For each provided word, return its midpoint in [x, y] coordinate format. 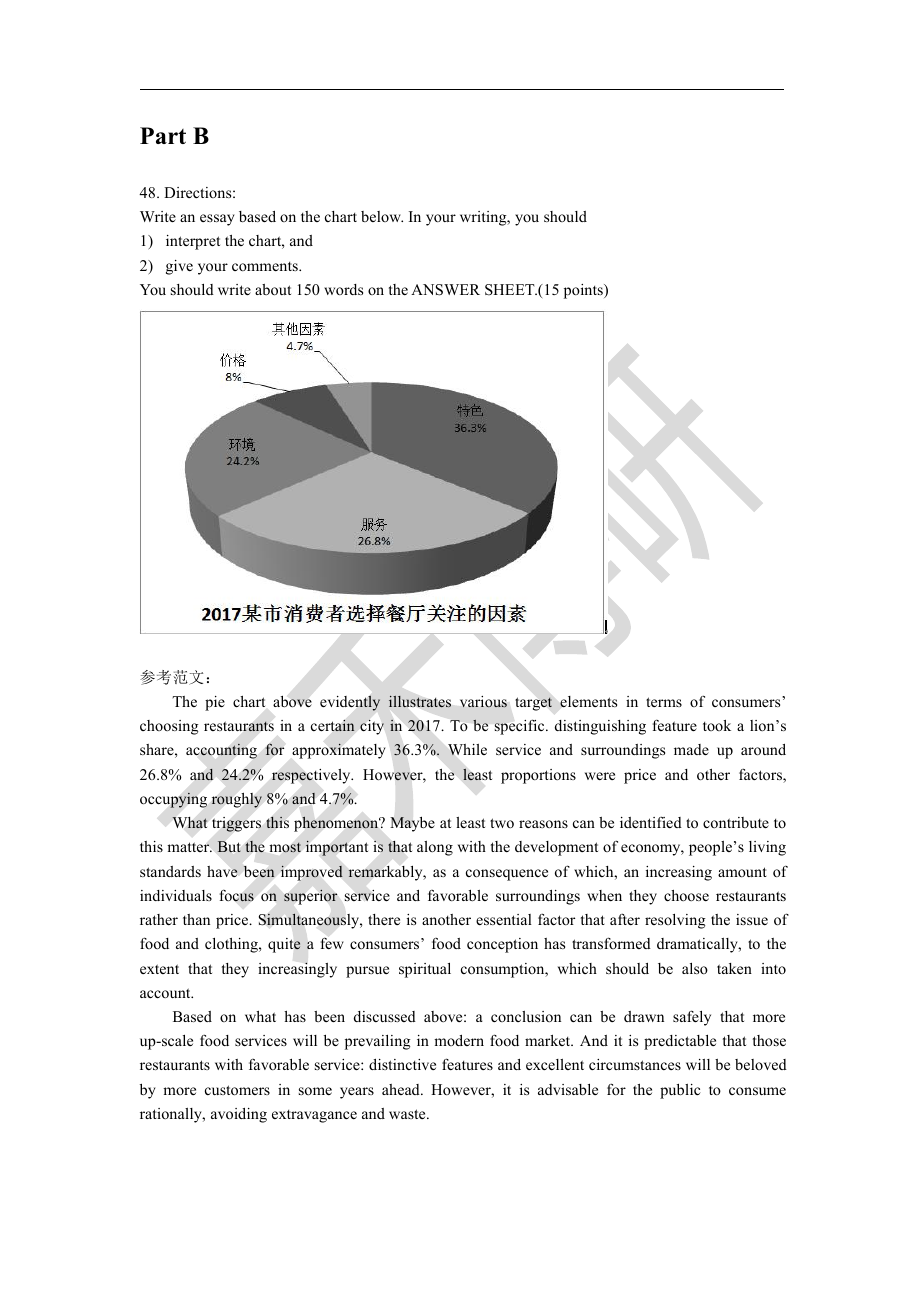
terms [664, 702]
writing [484, 218]
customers [237, 1090]
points [584, 291]
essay [217, 220]
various [483, 702]
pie [215, 703]
